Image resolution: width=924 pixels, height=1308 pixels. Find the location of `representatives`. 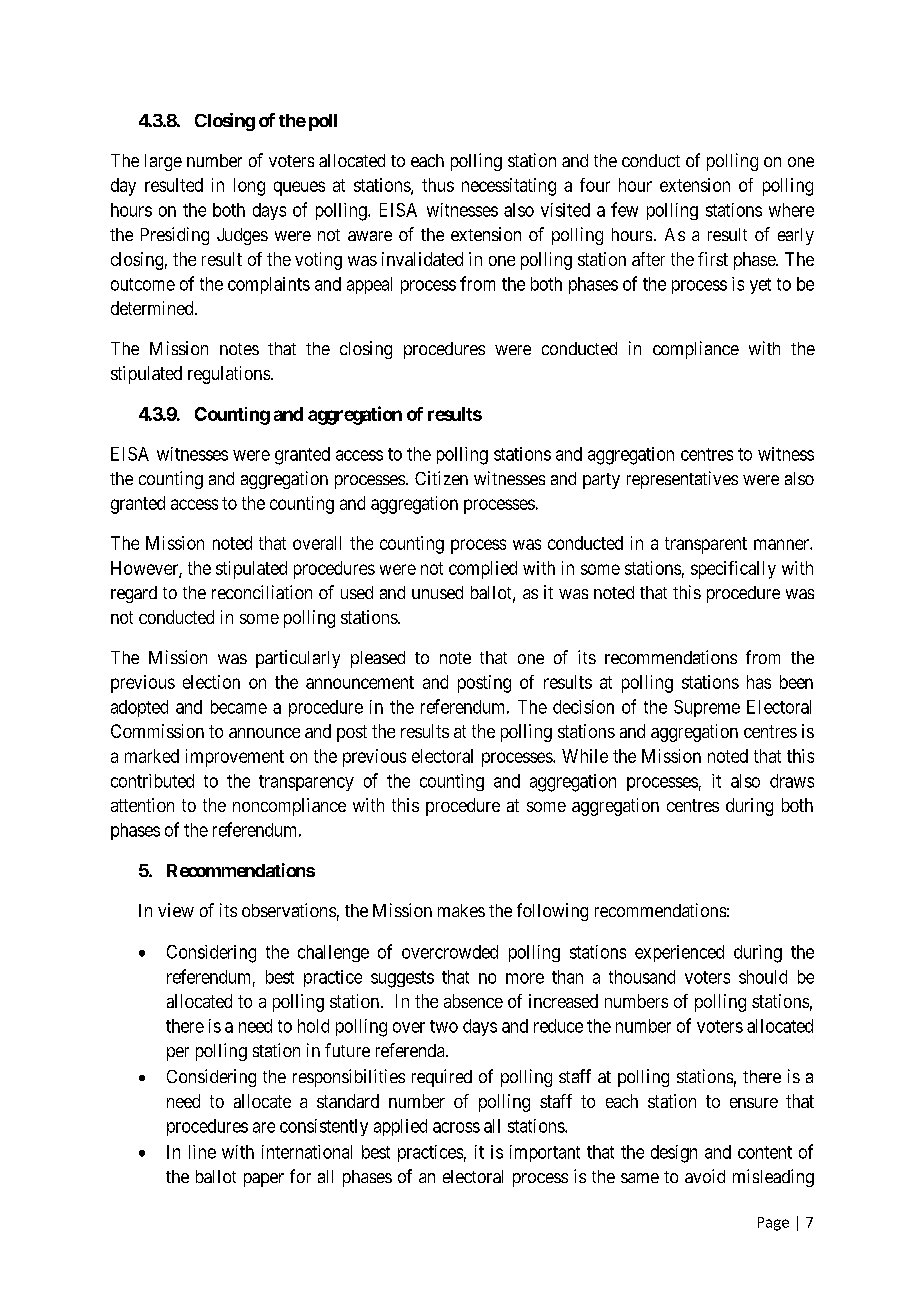

representatives is located at coordinates (682, 480).
